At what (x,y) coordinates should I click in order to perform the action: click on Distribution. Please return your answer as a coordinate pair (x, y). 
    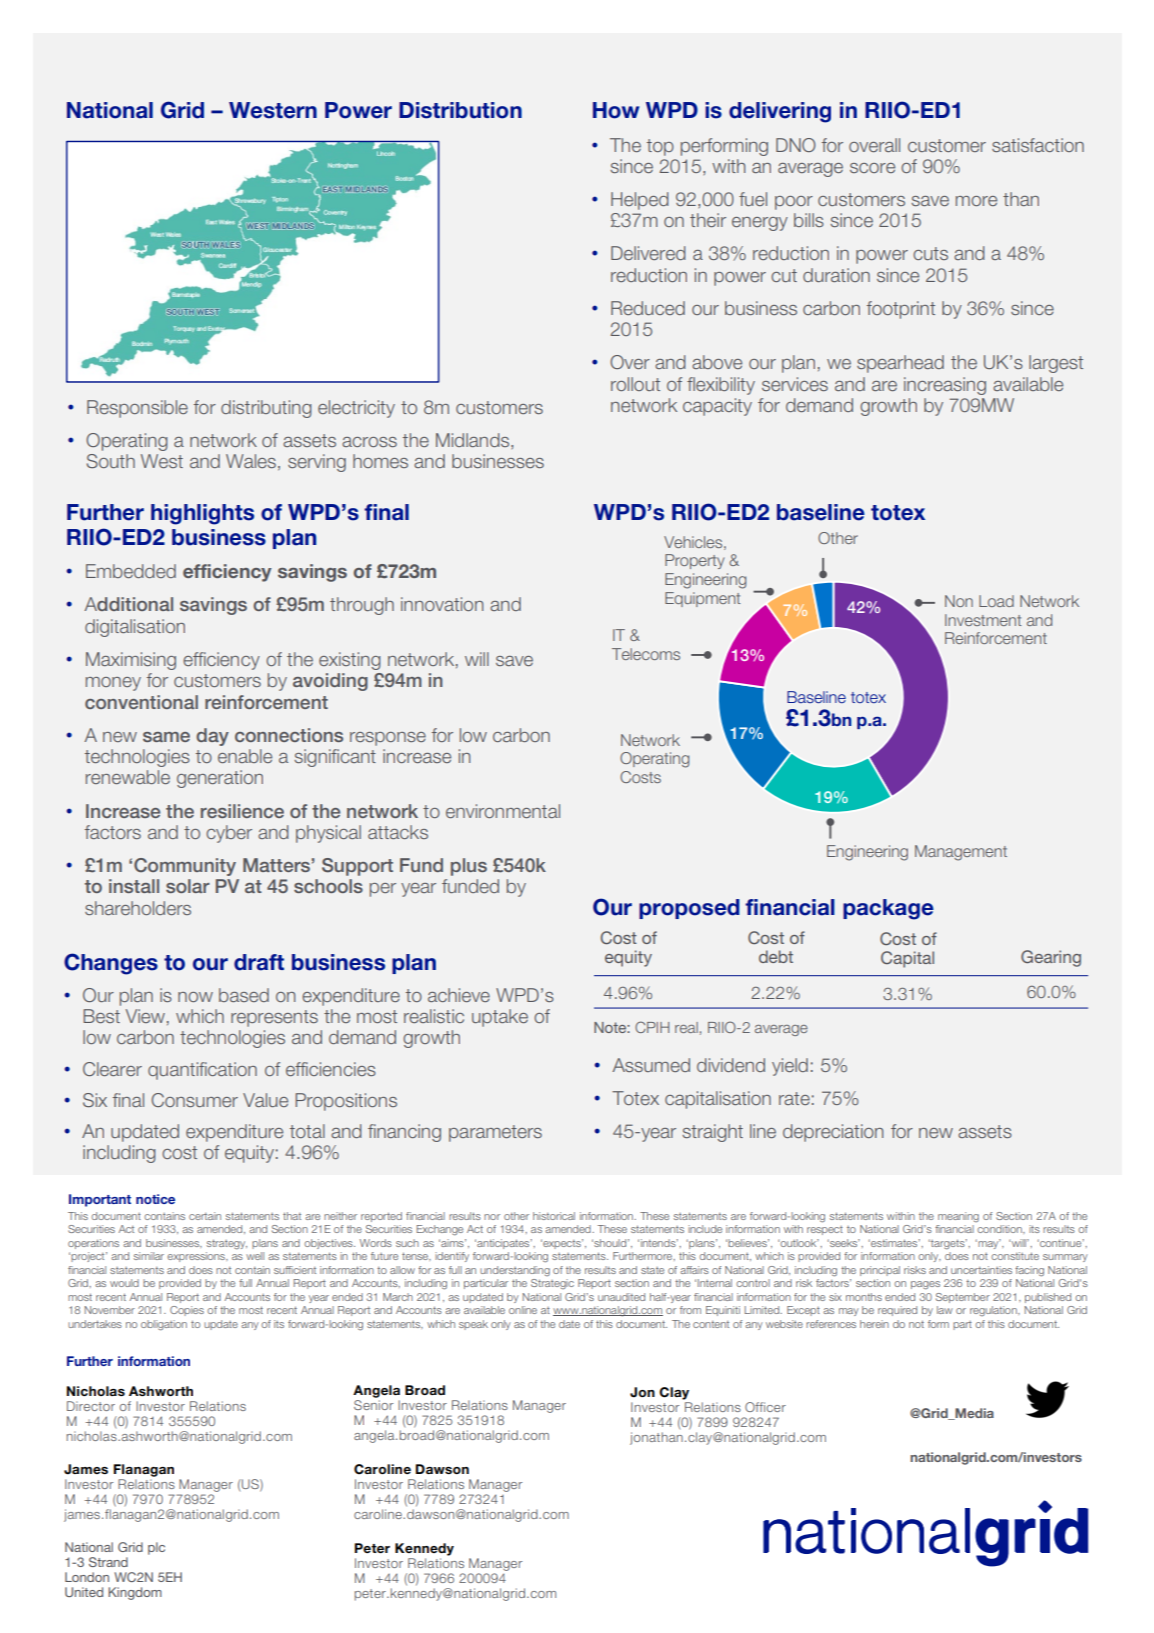
    Looking at the image, I should click on (460, 110).
